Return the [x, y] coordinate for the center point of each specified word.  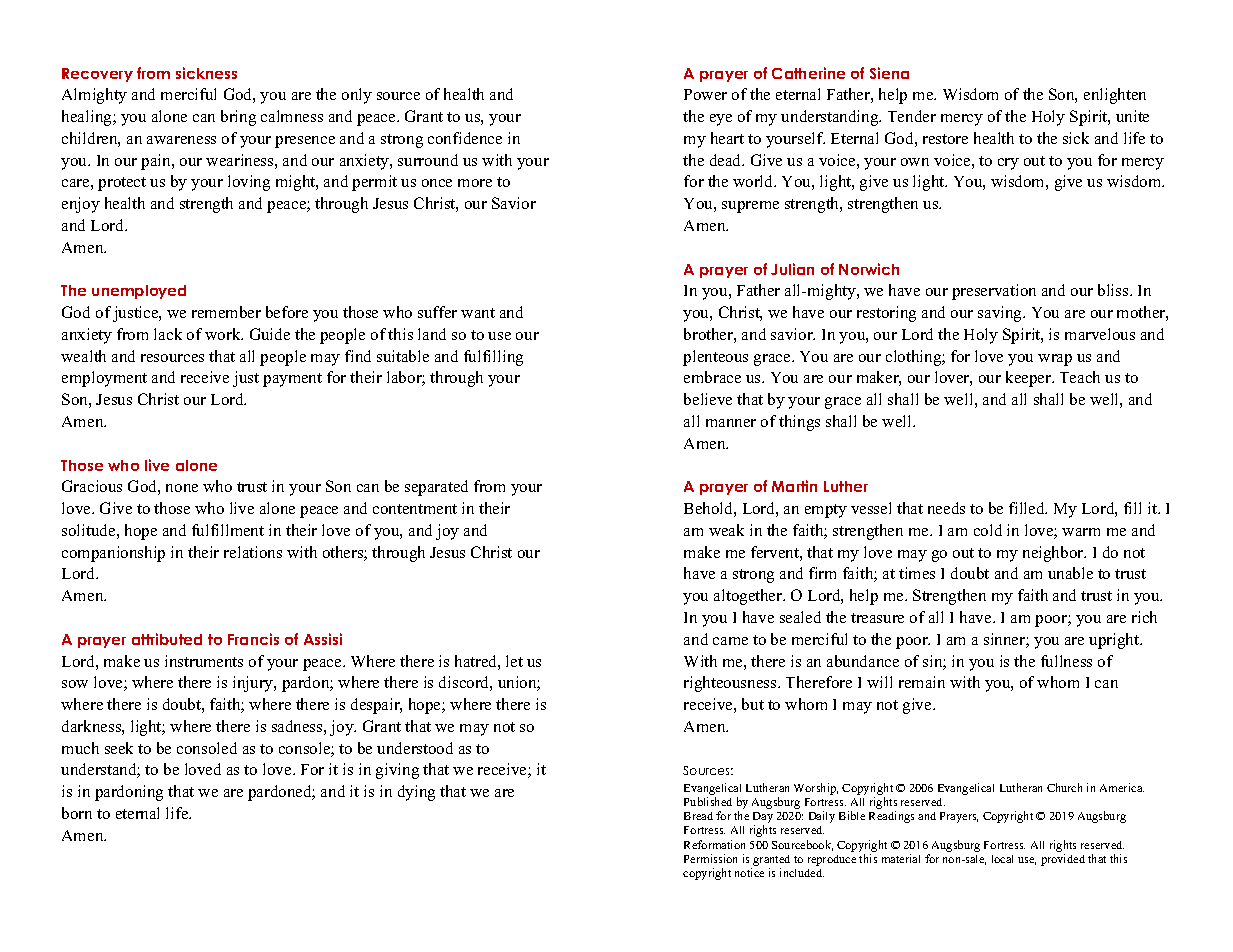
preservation [994, 292]
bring [238, 118]
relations [253, 552]
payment [292, 380]
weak [726, 530]
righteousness [731, 684]
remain [922, 682]
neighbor [1054, 554]
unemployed [139, 292]
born [77, 813]
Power [705, 94]
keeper [1030, 379]
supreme [750, 207]
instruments [204, 661]
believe [708, 399]
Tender [912, 116]
